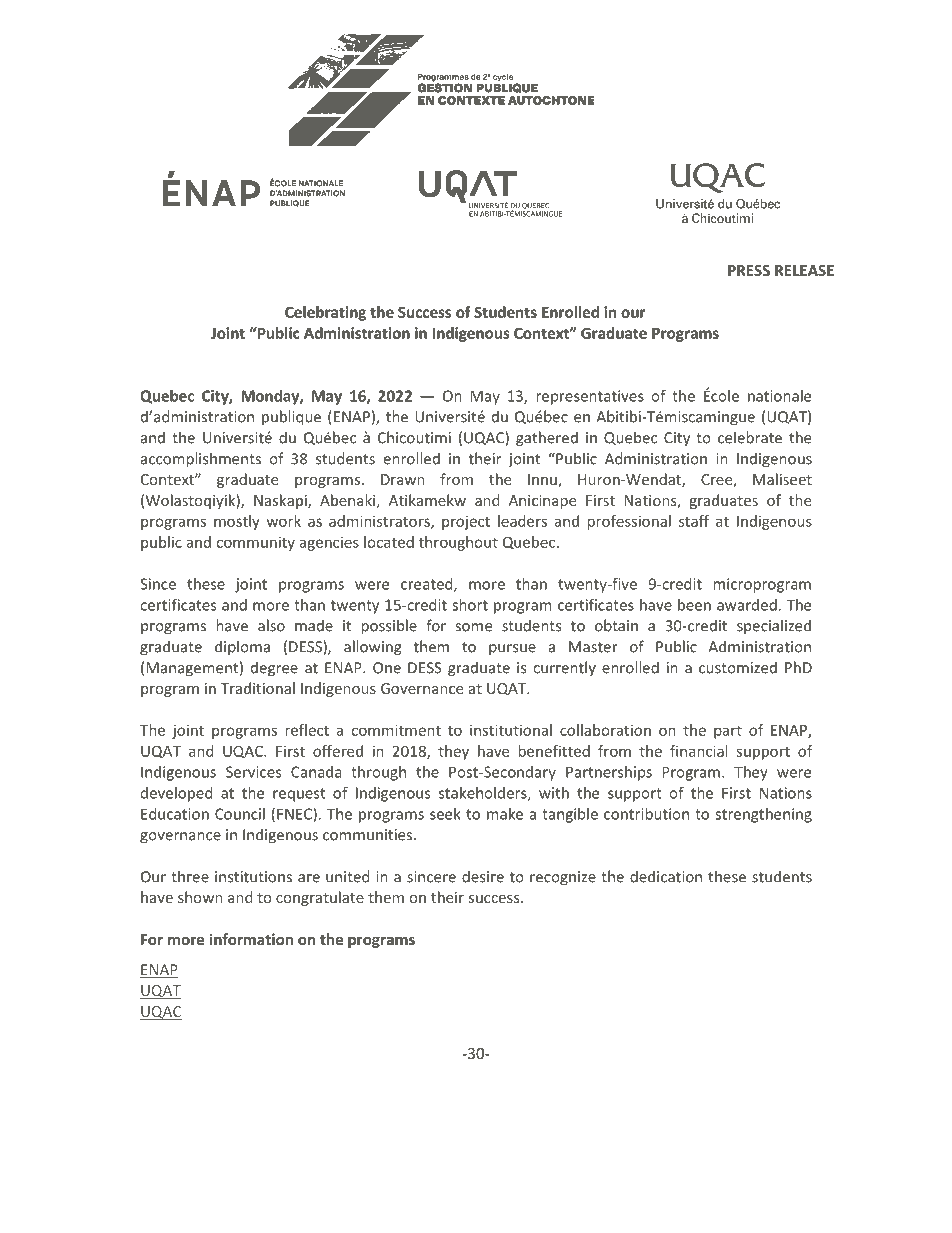 Image resolution: width=952 pixels, height=1233 pixels. What do you see at coordinates (253, 772) in the image?
I see `Services` at bounding box center [253, 772].
